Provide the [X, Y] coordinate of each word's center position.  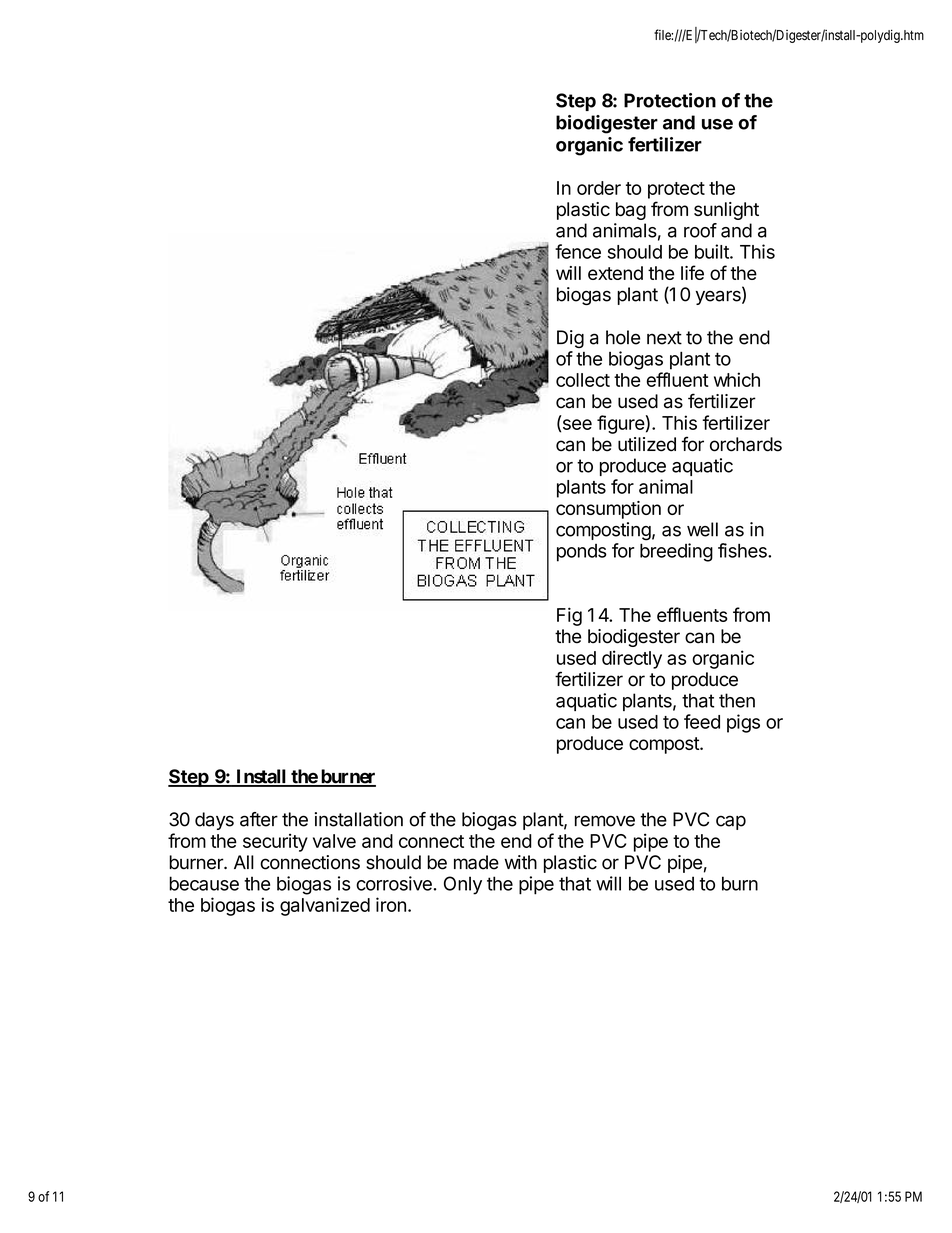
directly [632, 659]
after [259, 819]
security [275, 843]
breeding [676, 552]
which [737, 379]
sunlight [726, 211]
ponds [582, 553]
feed [702, 721]
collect [583, 380]
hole [623, 337]
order [599, 188]
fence [578, 251]
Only [463, 885]
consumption [608, 510]
